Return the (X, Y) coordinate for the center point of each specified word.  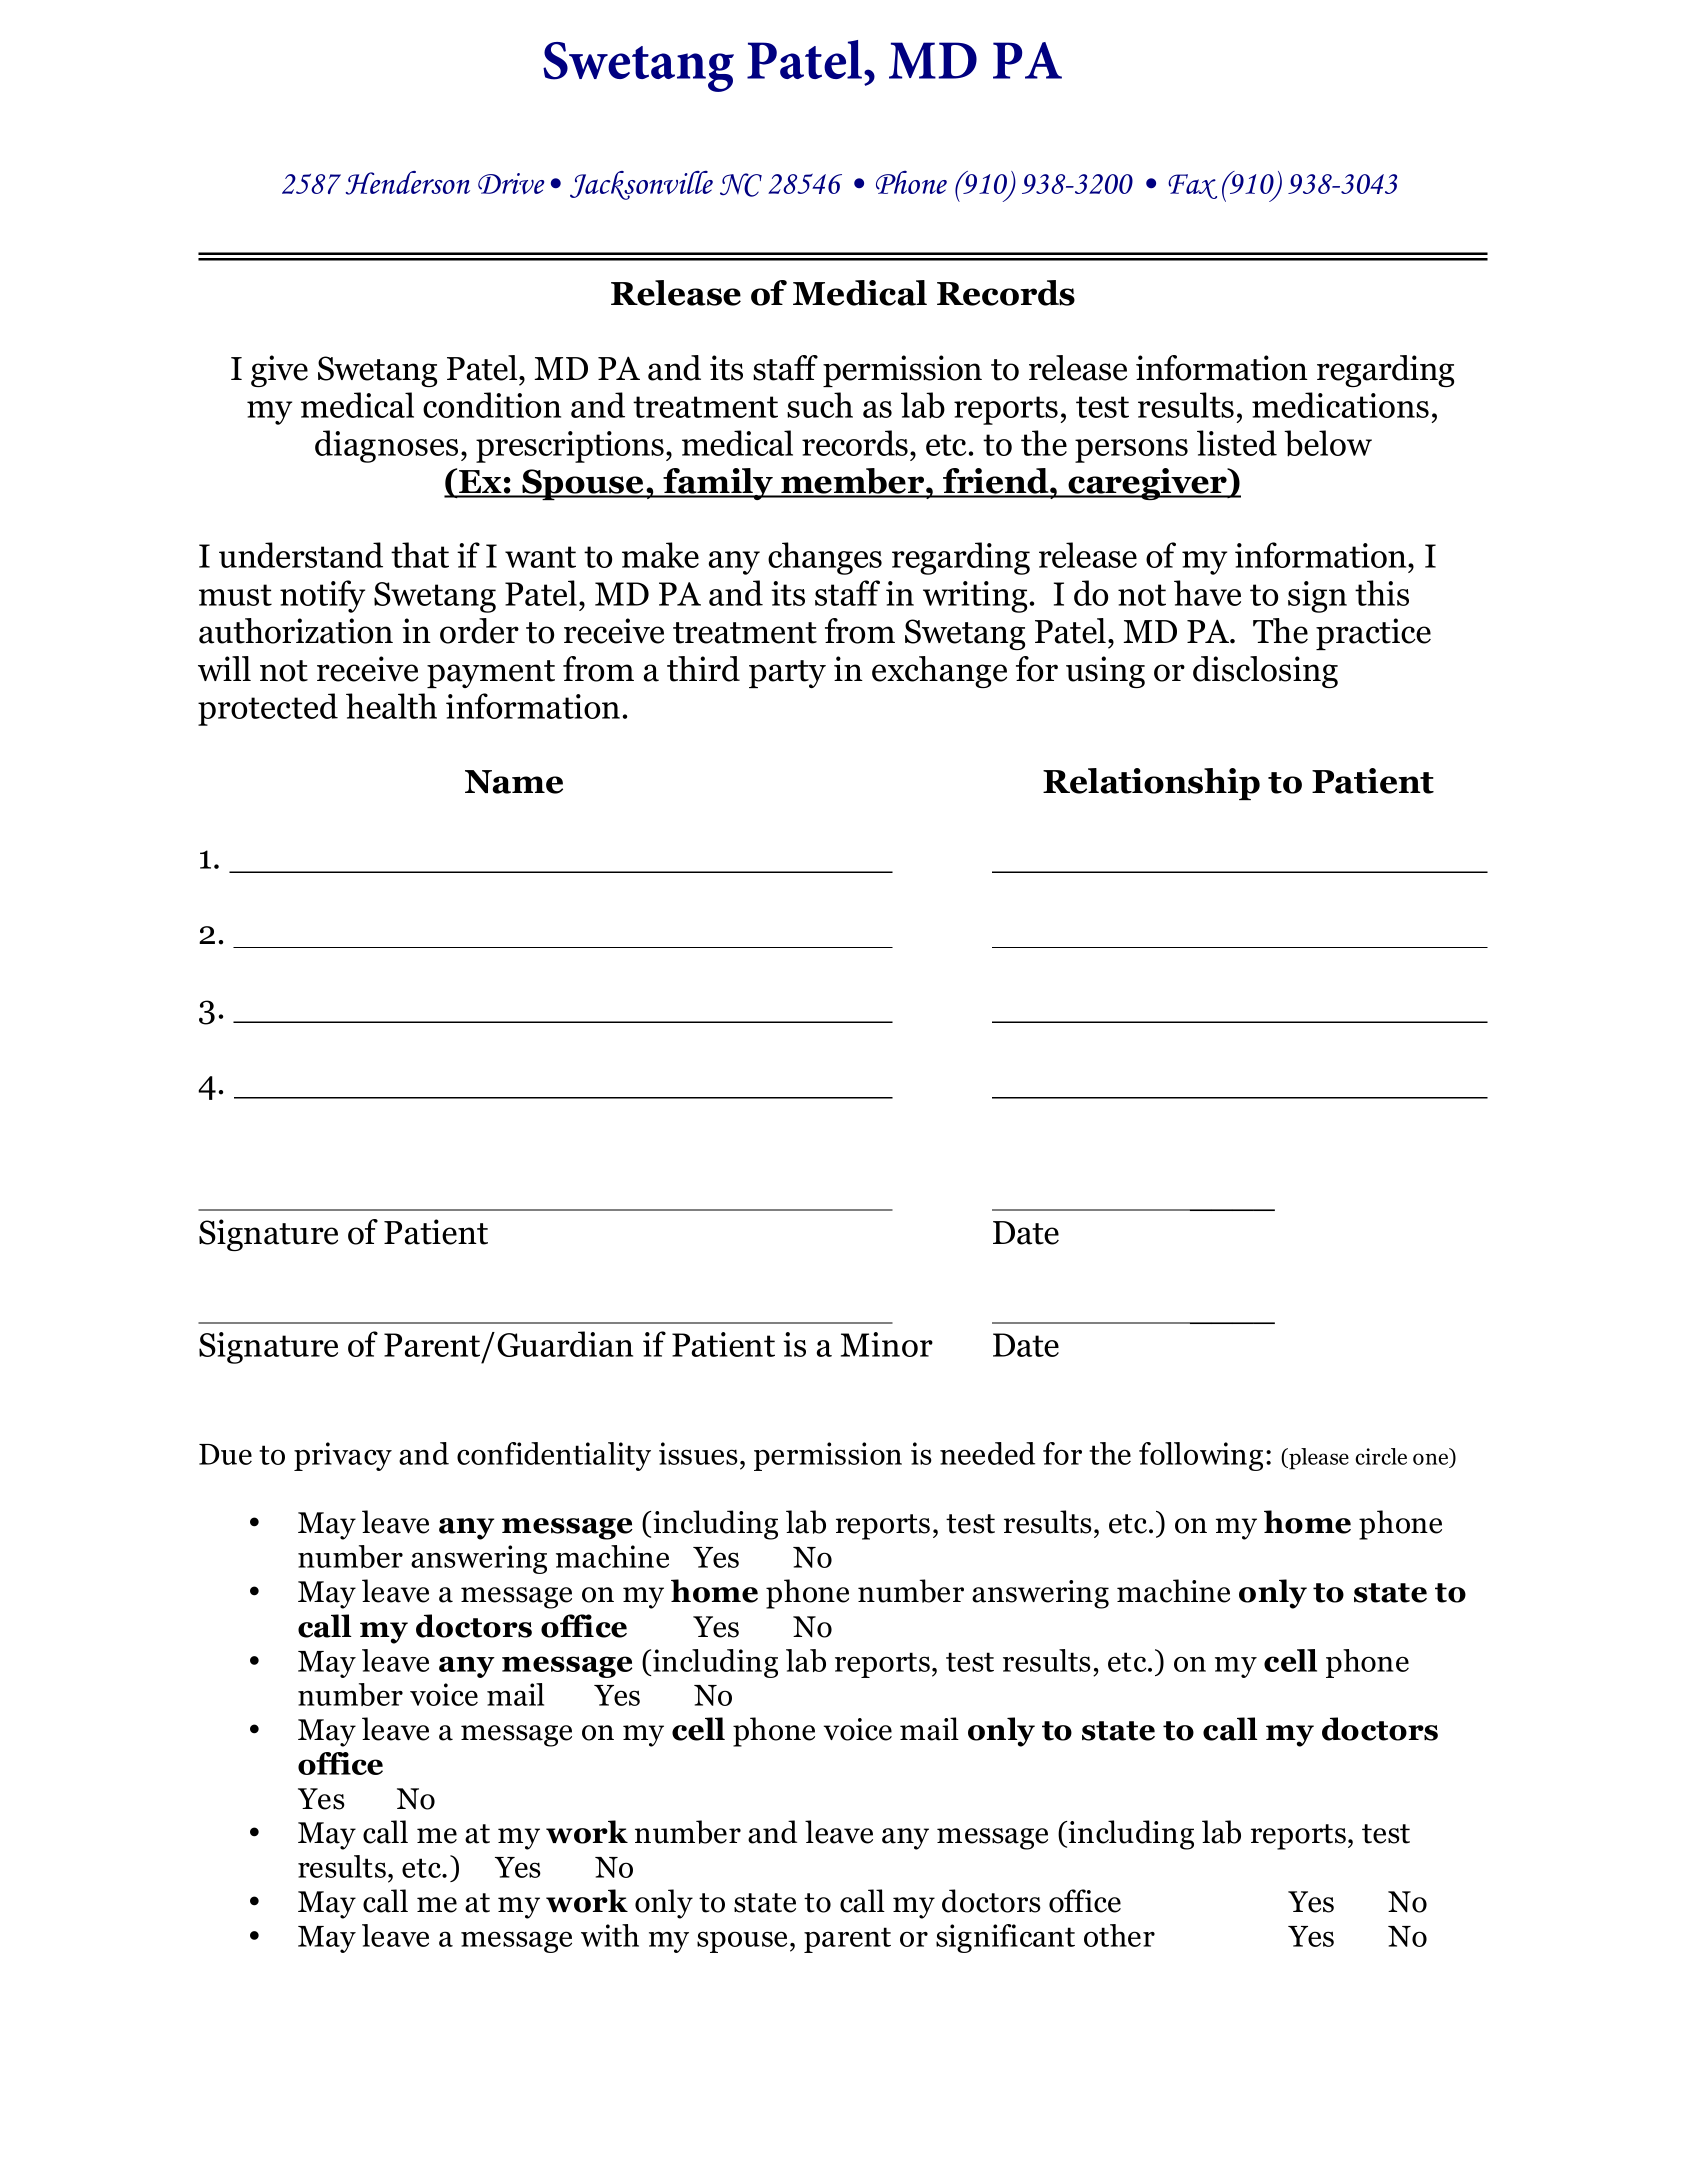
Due (225, 1454)
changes (825, 558)
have (1207, 593)
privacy (343, 1456)
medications (1340, 405)
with (610, 1935)
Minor (887, 1344)
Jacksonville (641, 185)
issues (698, 1453)
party (787, 674)
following (1201, 1456)
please (1318, 1459)
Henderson (408, 183)
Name (514, 782)
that (420, 555)
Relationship (1151, 784)
